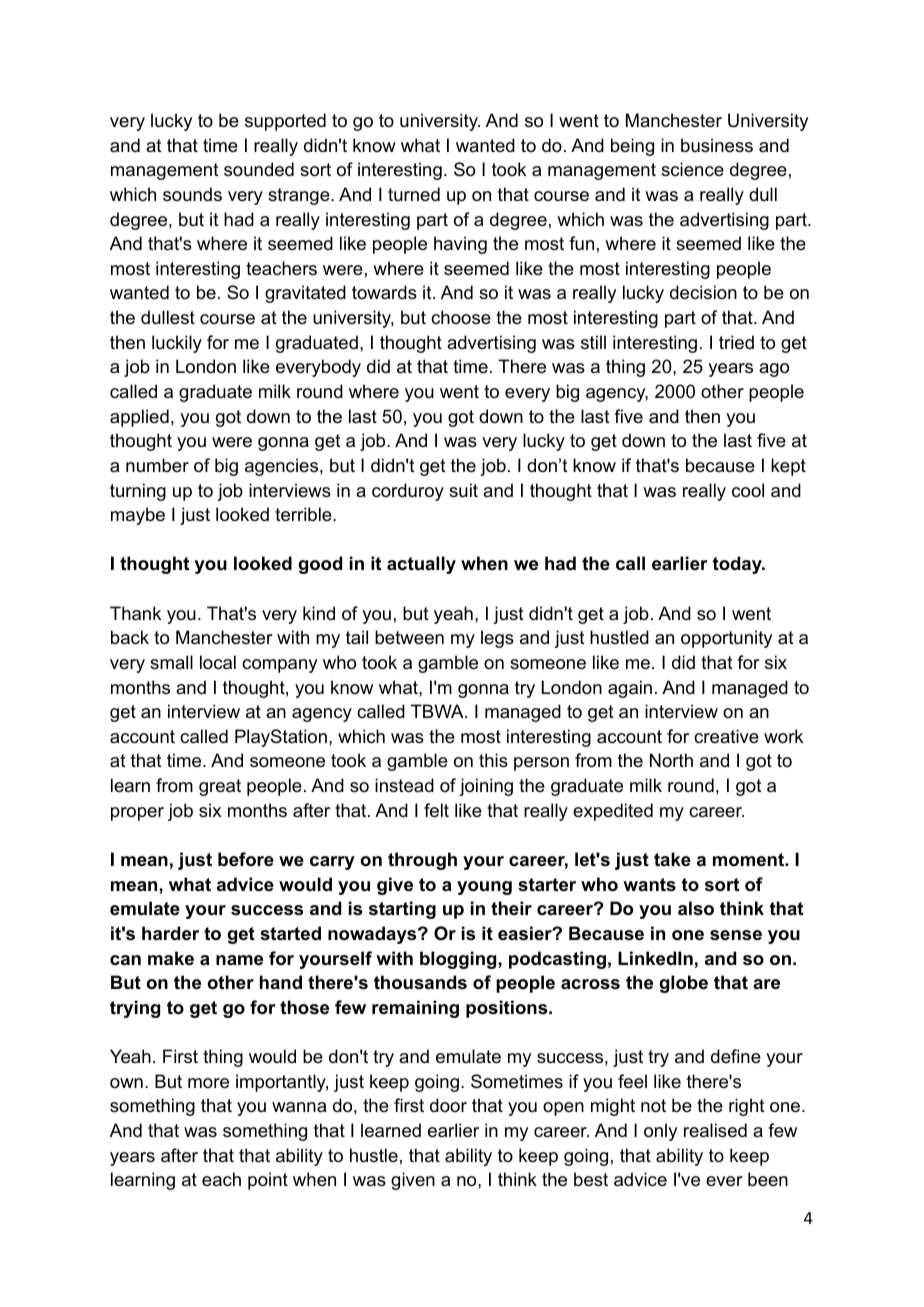 The height and width of the page is (1307, 924). I want to click on realised, so click(715, 1130).
